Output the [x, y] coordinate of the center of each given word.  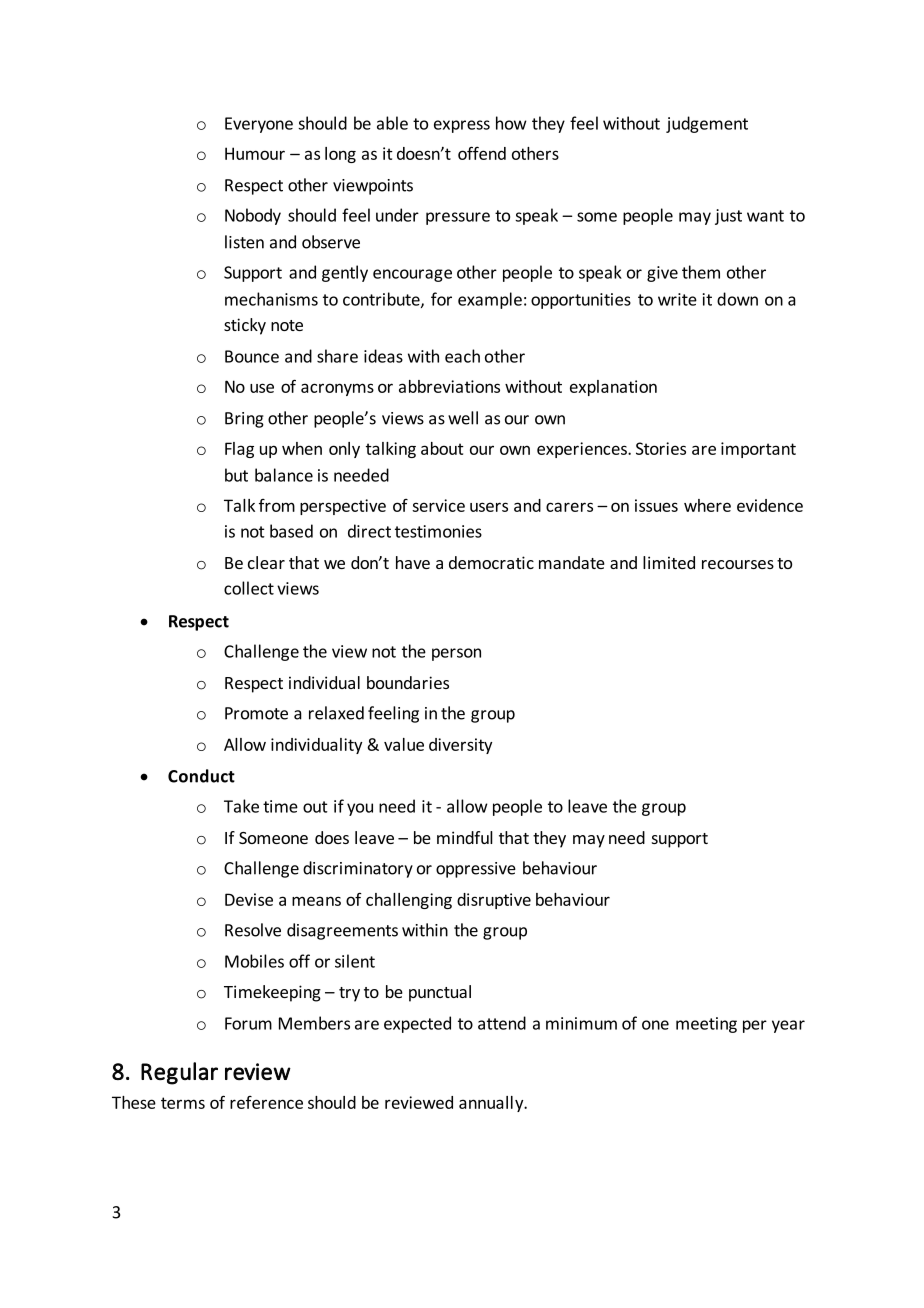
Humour [255, 153]
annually [492, 1104]
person [456, 654]
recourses [738, 564]
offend [482, 153]
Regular [179, 1073]
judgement [707, 124]
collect [249, 588]
